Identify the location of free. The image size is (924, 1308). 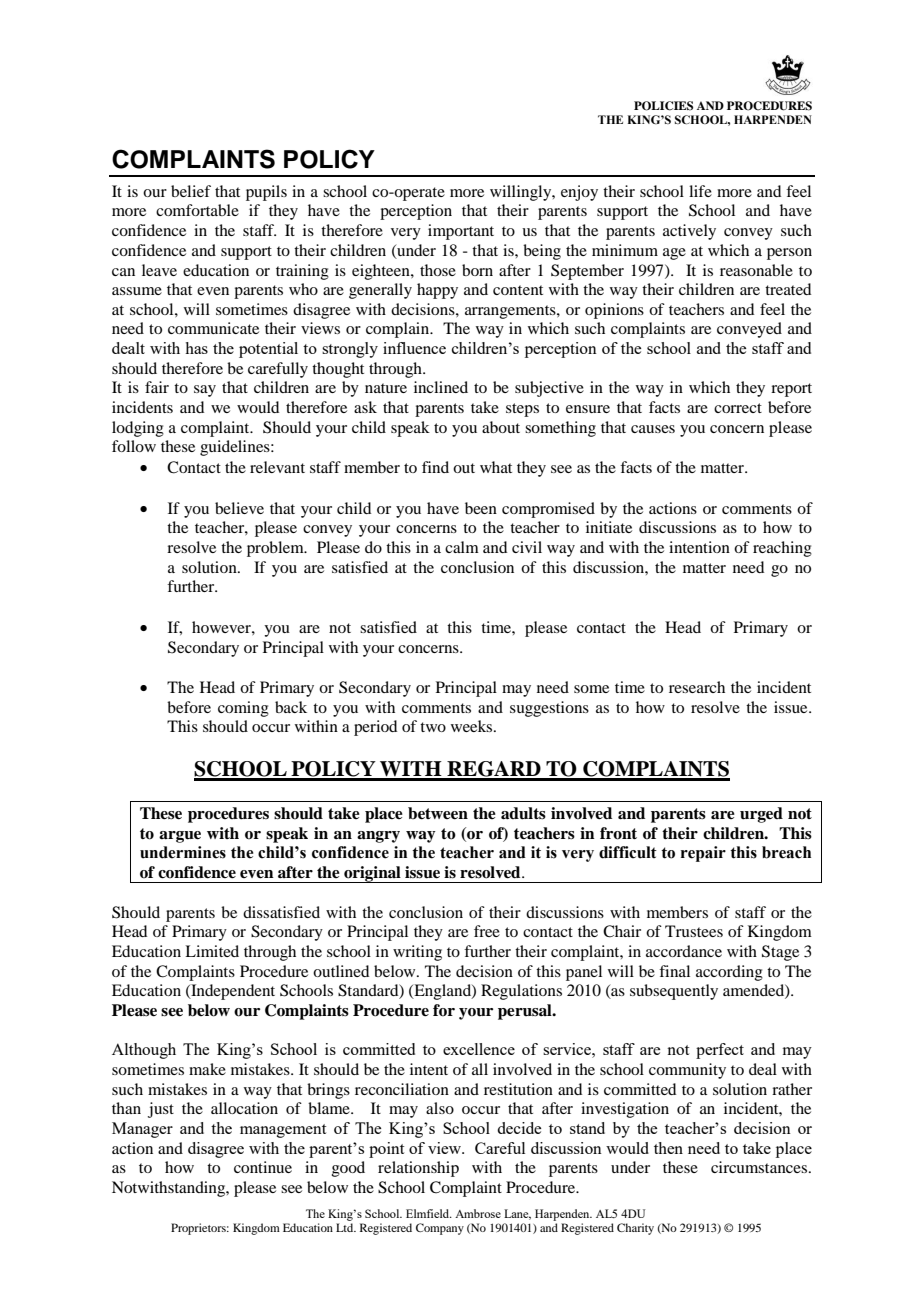
(487, 931).
